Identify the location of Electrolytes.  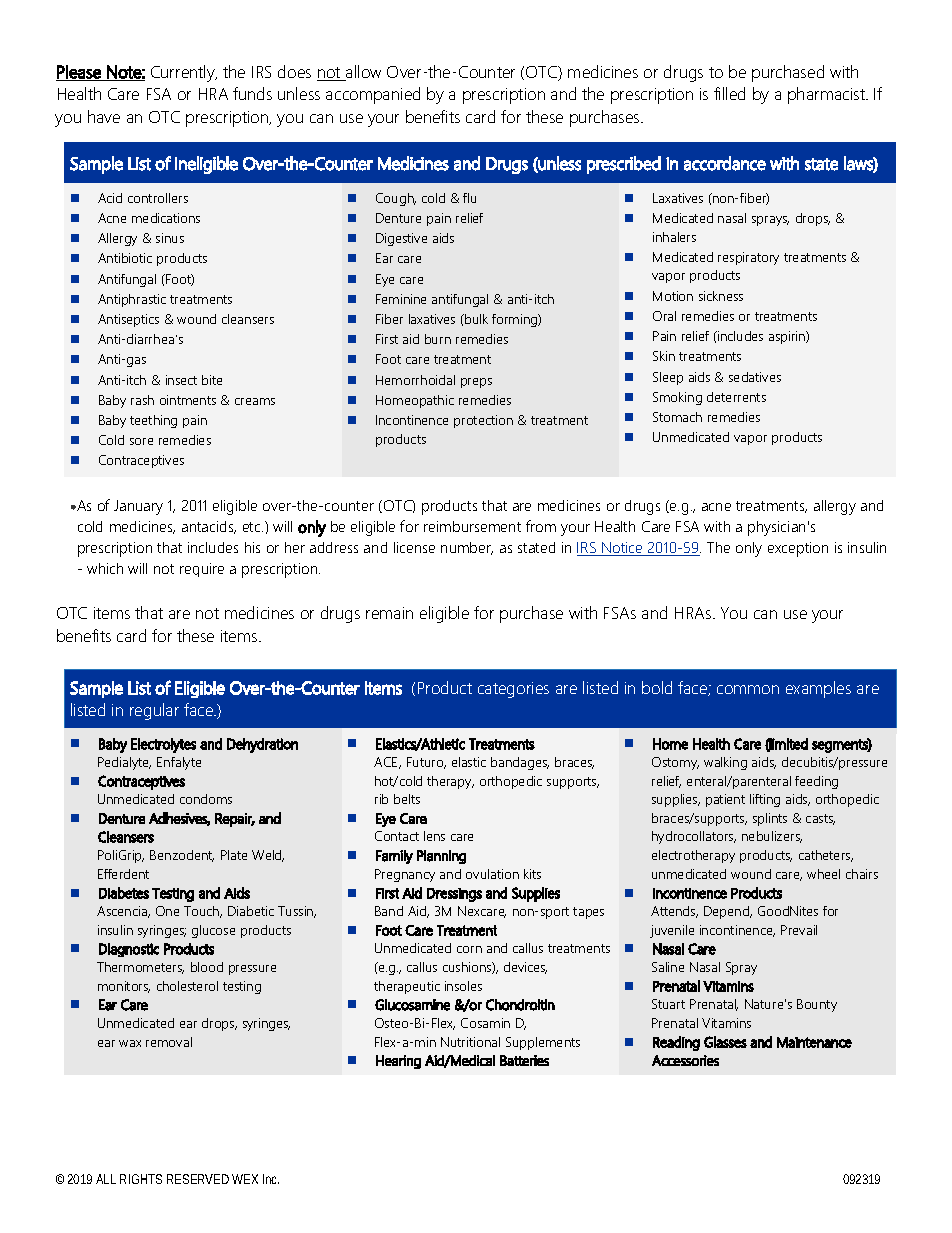
(163, 745).
